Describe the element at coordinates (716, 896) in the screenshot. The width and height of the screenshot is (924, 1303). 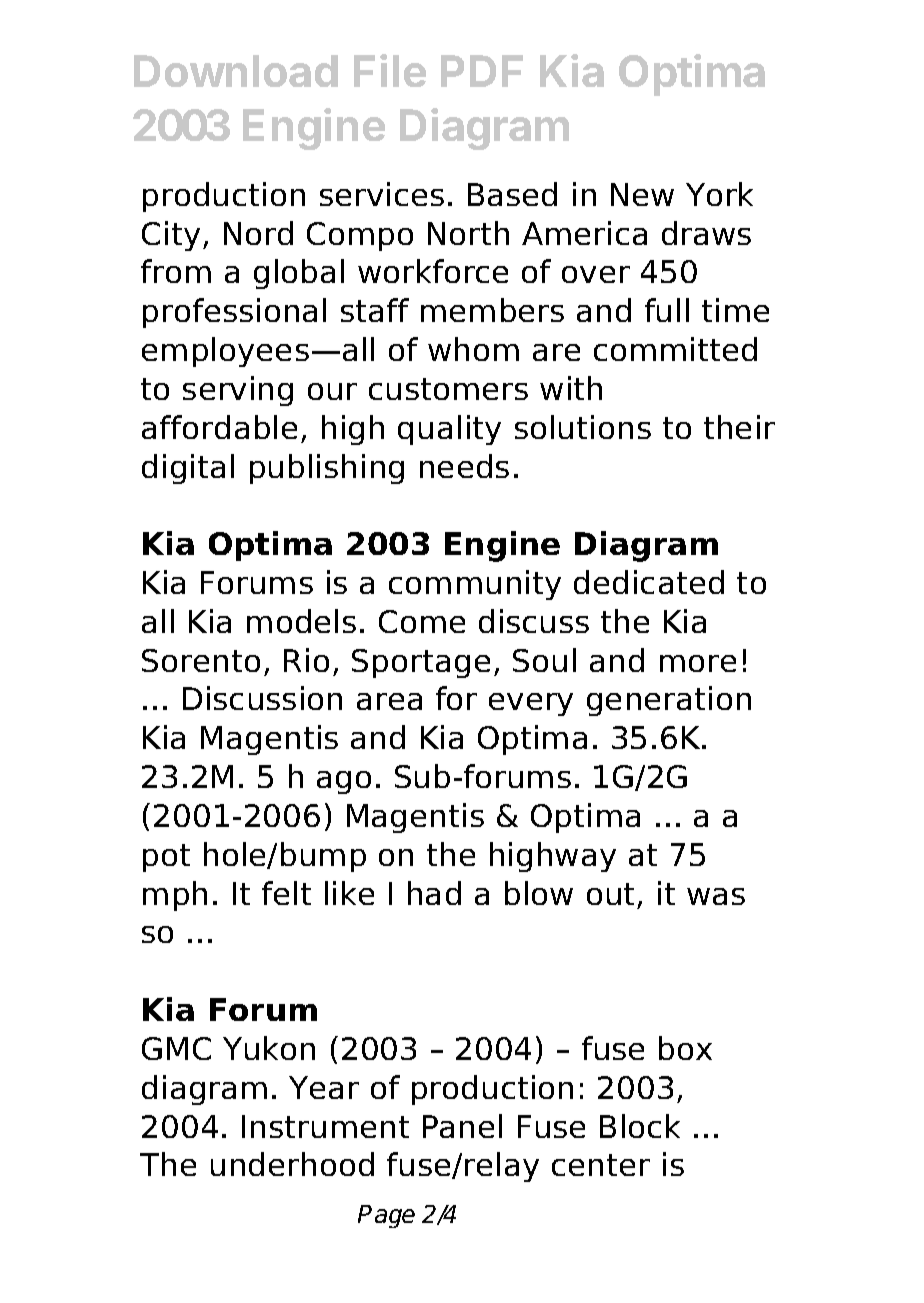
I see `was` at that location.
